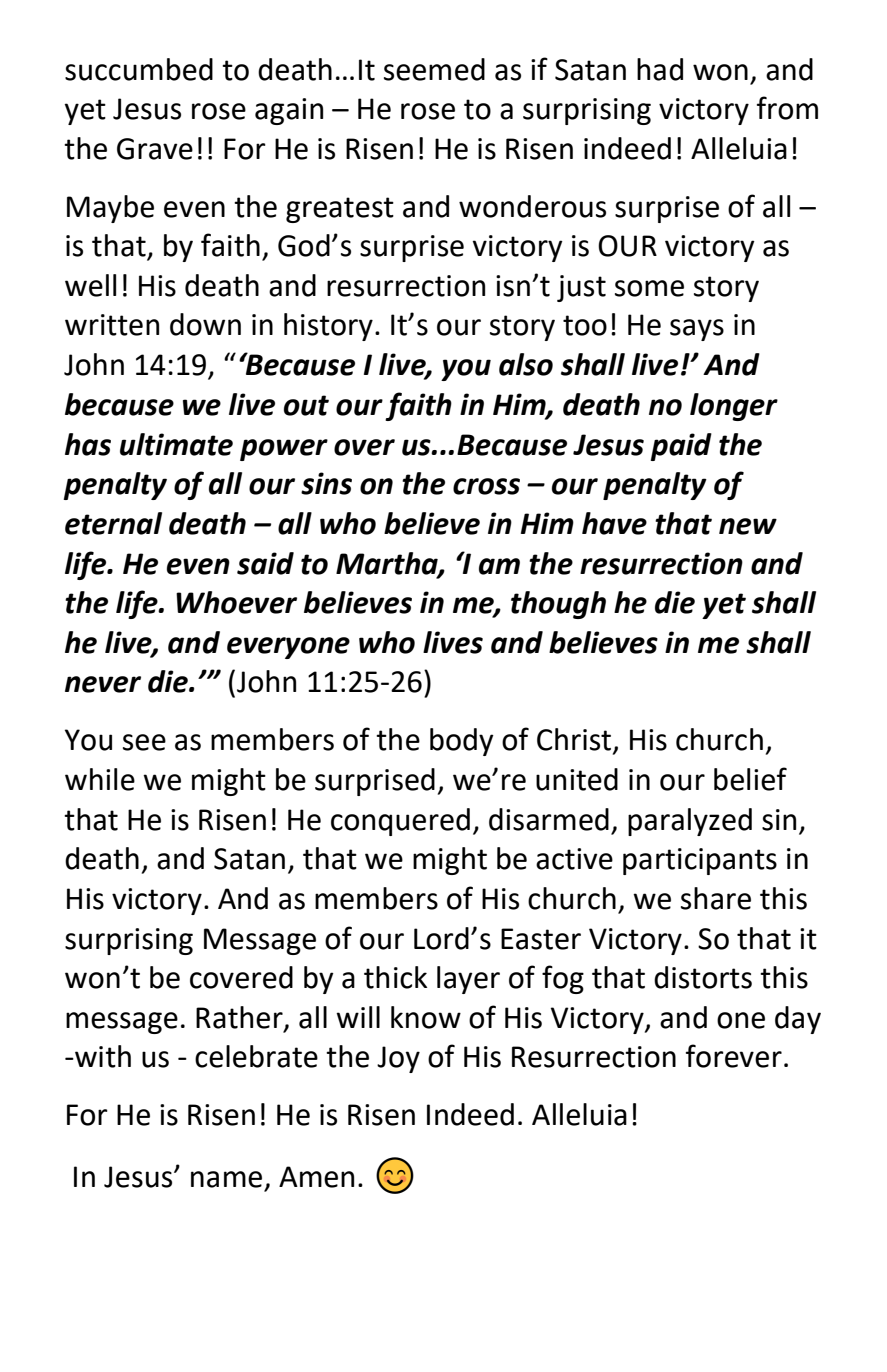 The width and height of the screenshot is (887, 1372). I want to click on Joy, so click(398, 1059).
